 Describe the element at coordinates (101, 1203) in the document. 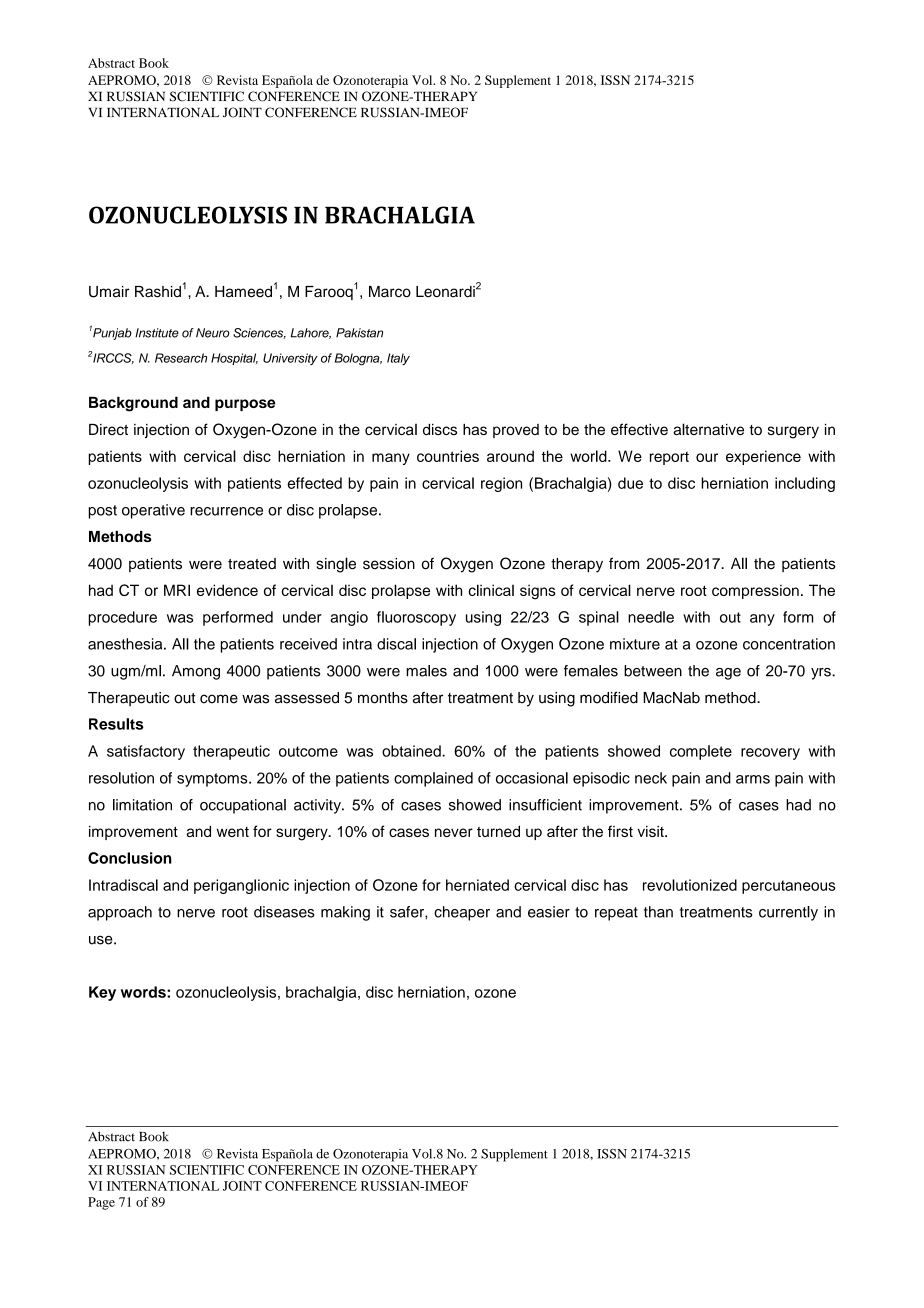

I see `Page` at that location.
